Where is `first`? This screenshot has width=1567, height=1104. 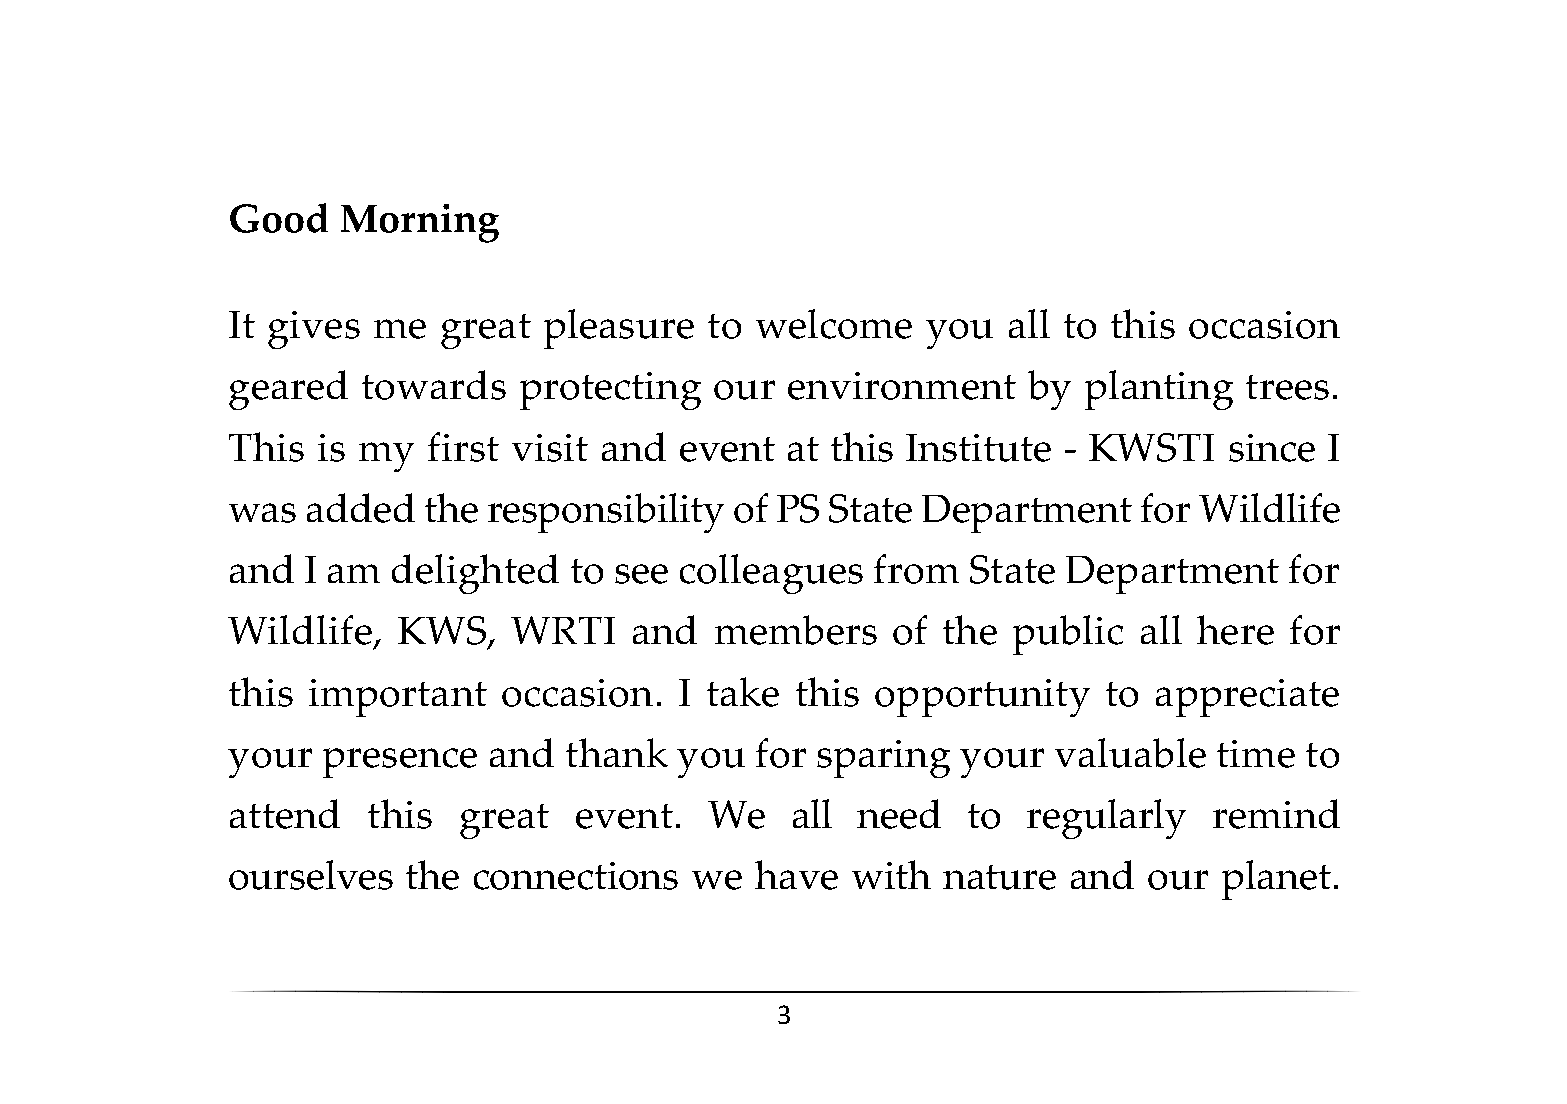 first is located at coordinates (463, 447).
